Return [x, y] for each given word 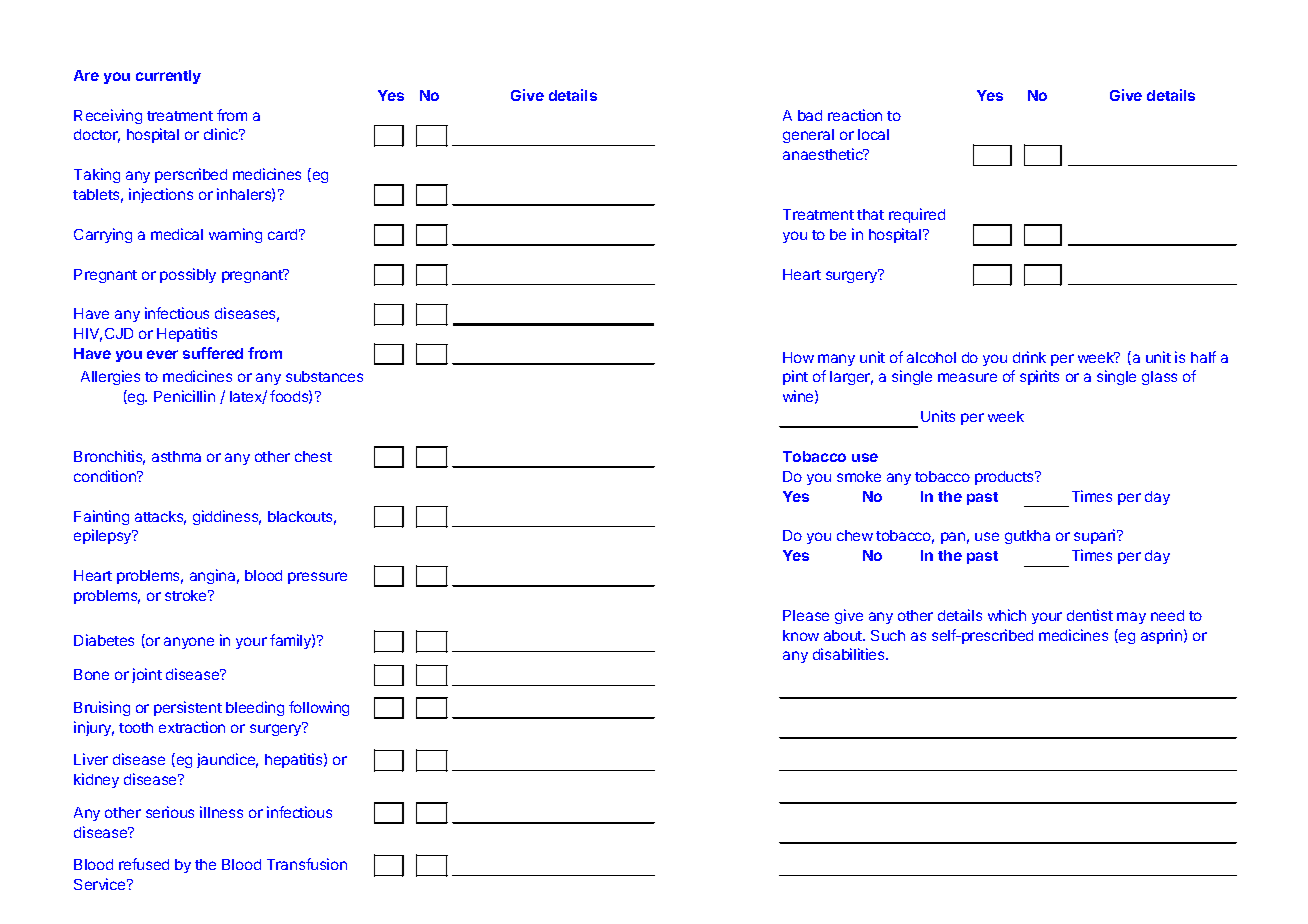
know [801, 635]
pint [795, 377]
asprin [1161, 636]
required [917, 215]
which [1007, 615]
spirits [1039, 377]
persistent [188, 708]
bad [810, 115]
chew [855, 535]
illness [221, 812]
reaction [855, 115]
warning [235, 235]
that [870, 214]
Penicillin [184, 396]
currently [168, 77]
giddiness [227, 517]
